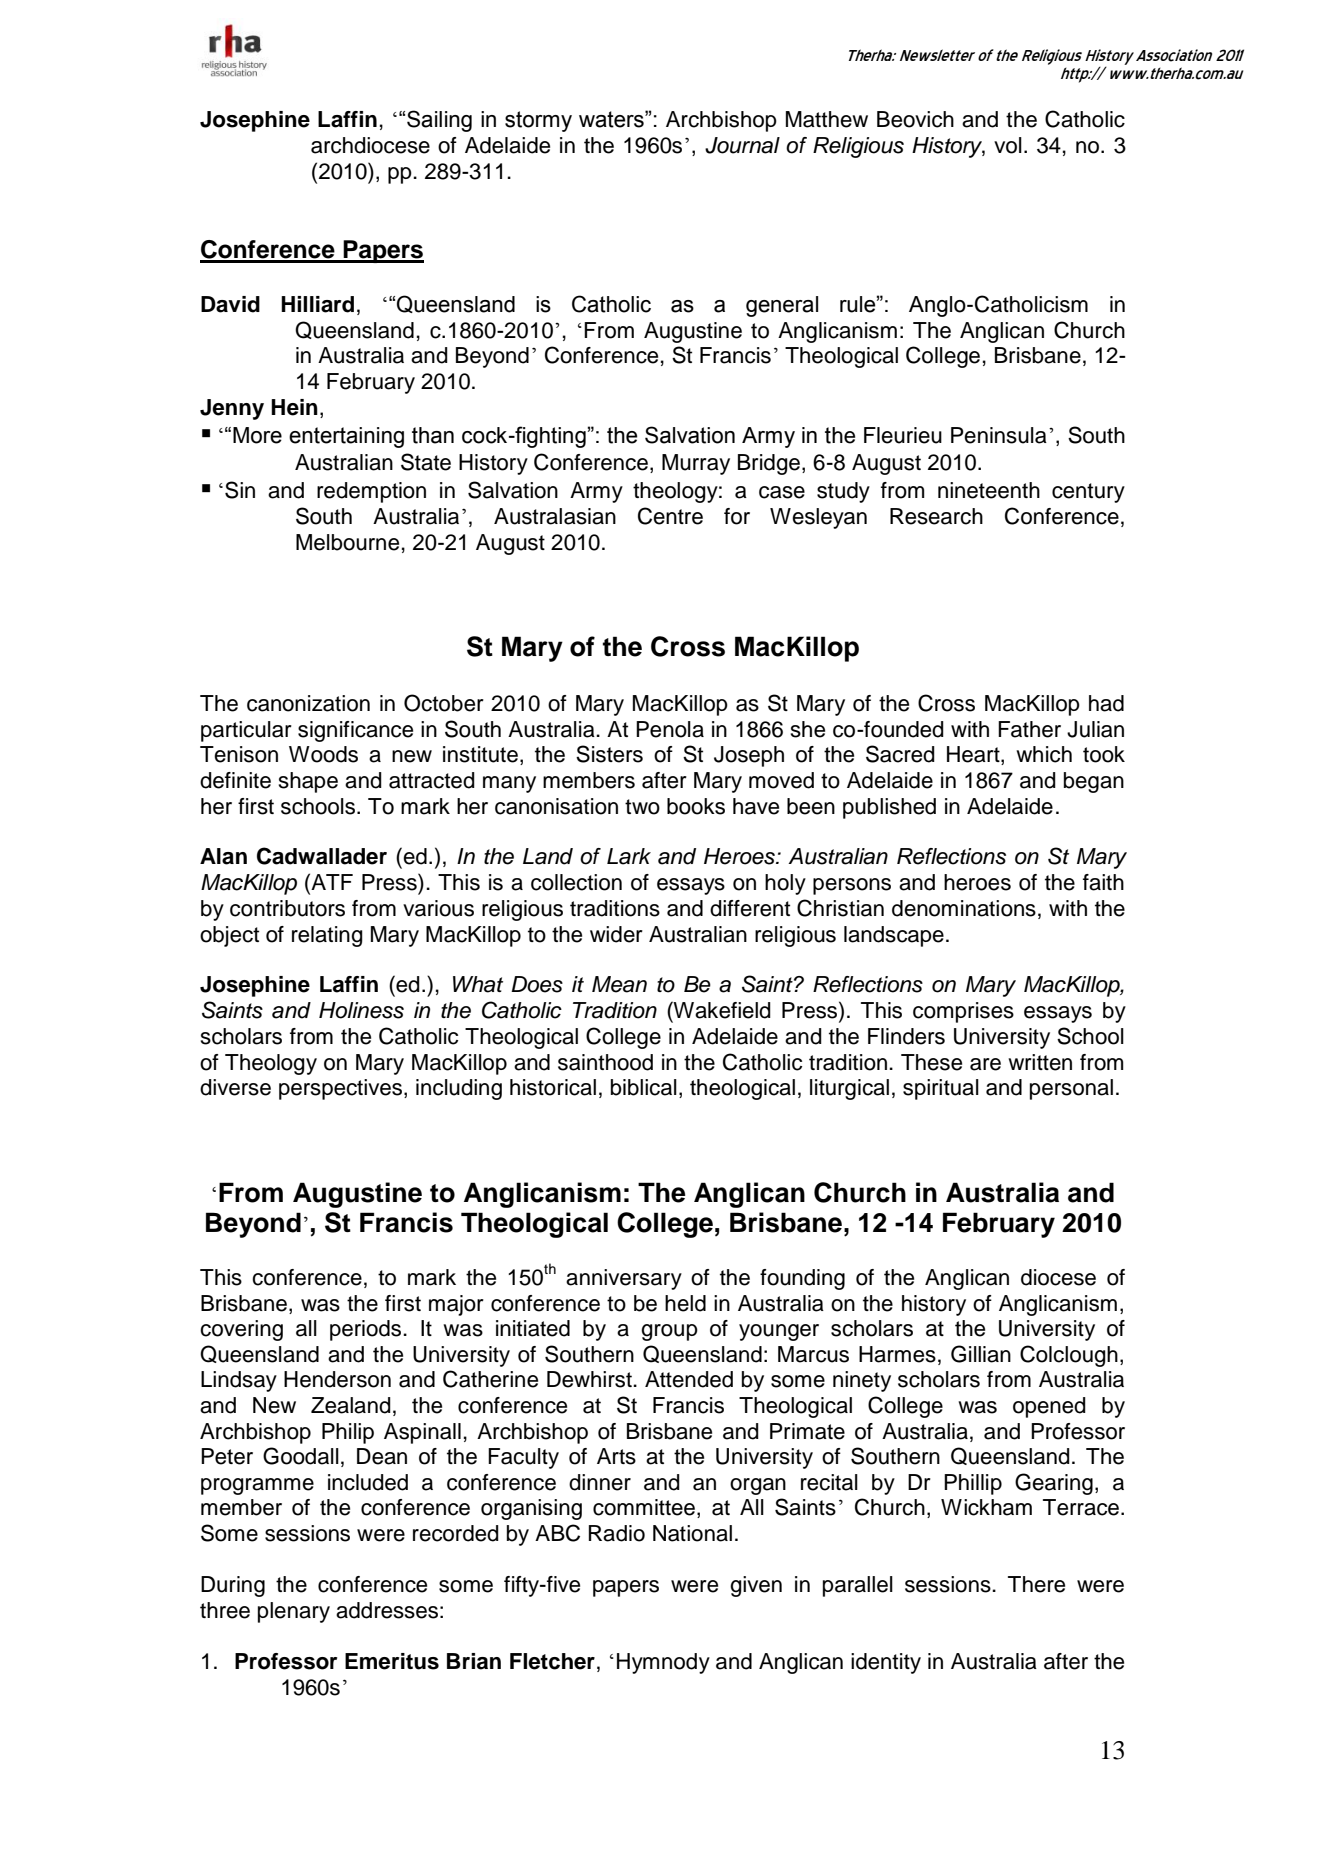  Describe the element at coordinates (323, 754) in the screenshot. I see `Woods` at that location.
